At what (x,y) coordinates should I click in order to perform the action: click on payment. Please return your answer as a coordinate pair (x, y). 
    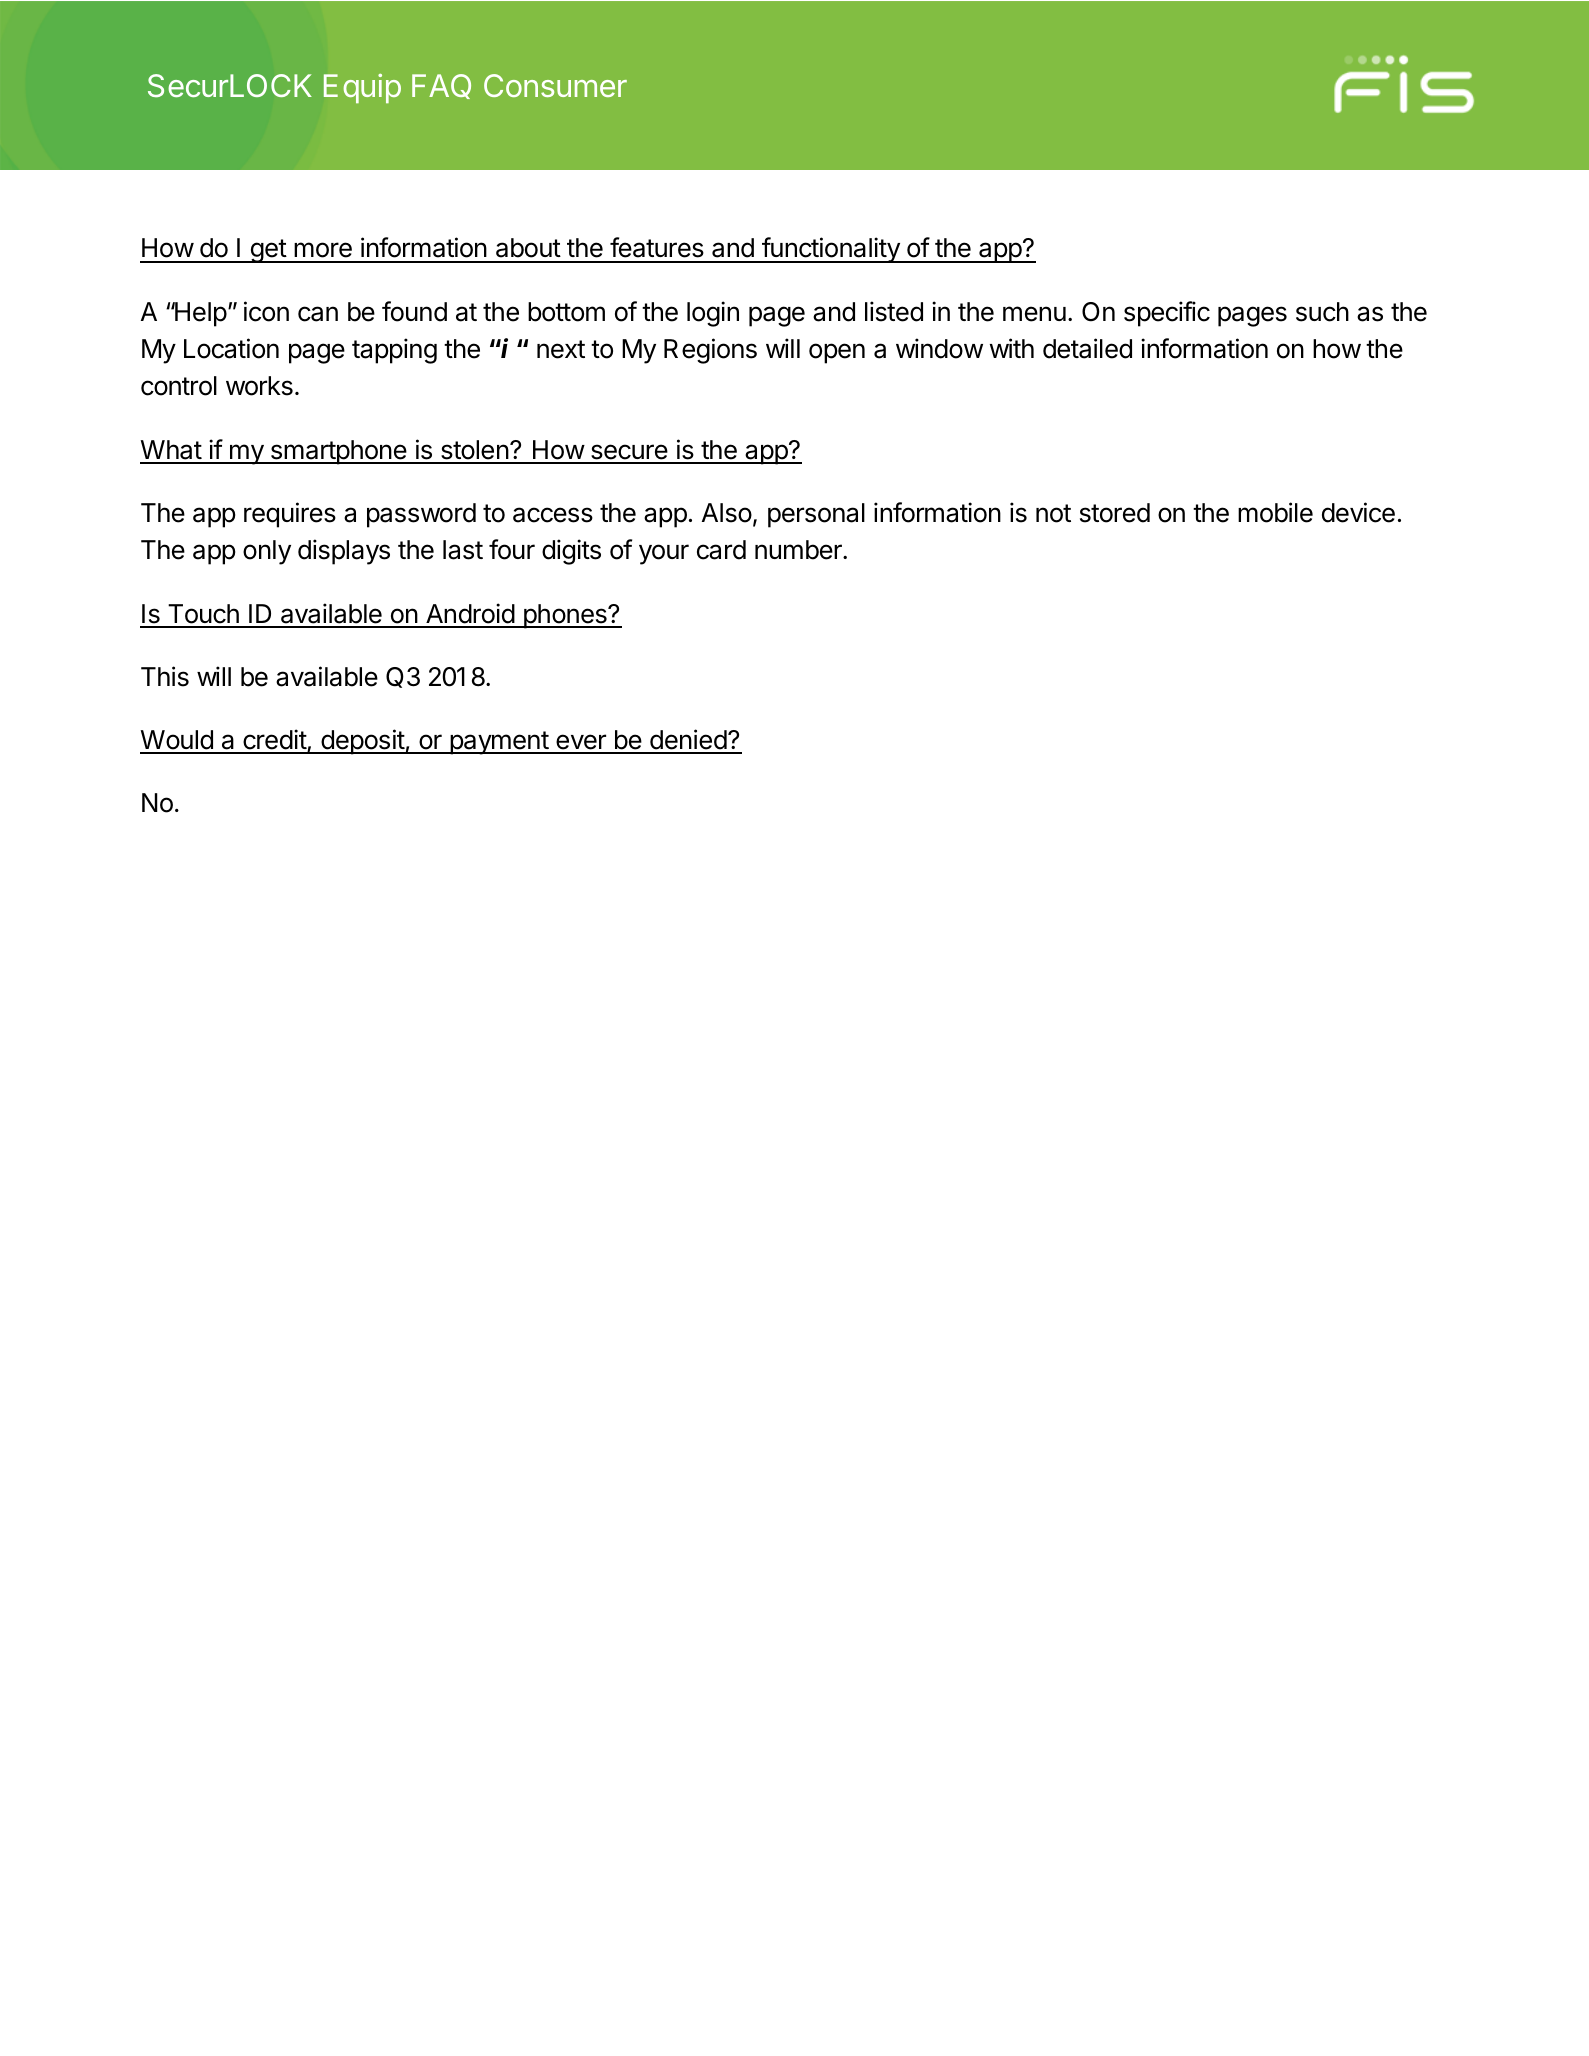
    Looking at the image, I should click on (499, 743).
